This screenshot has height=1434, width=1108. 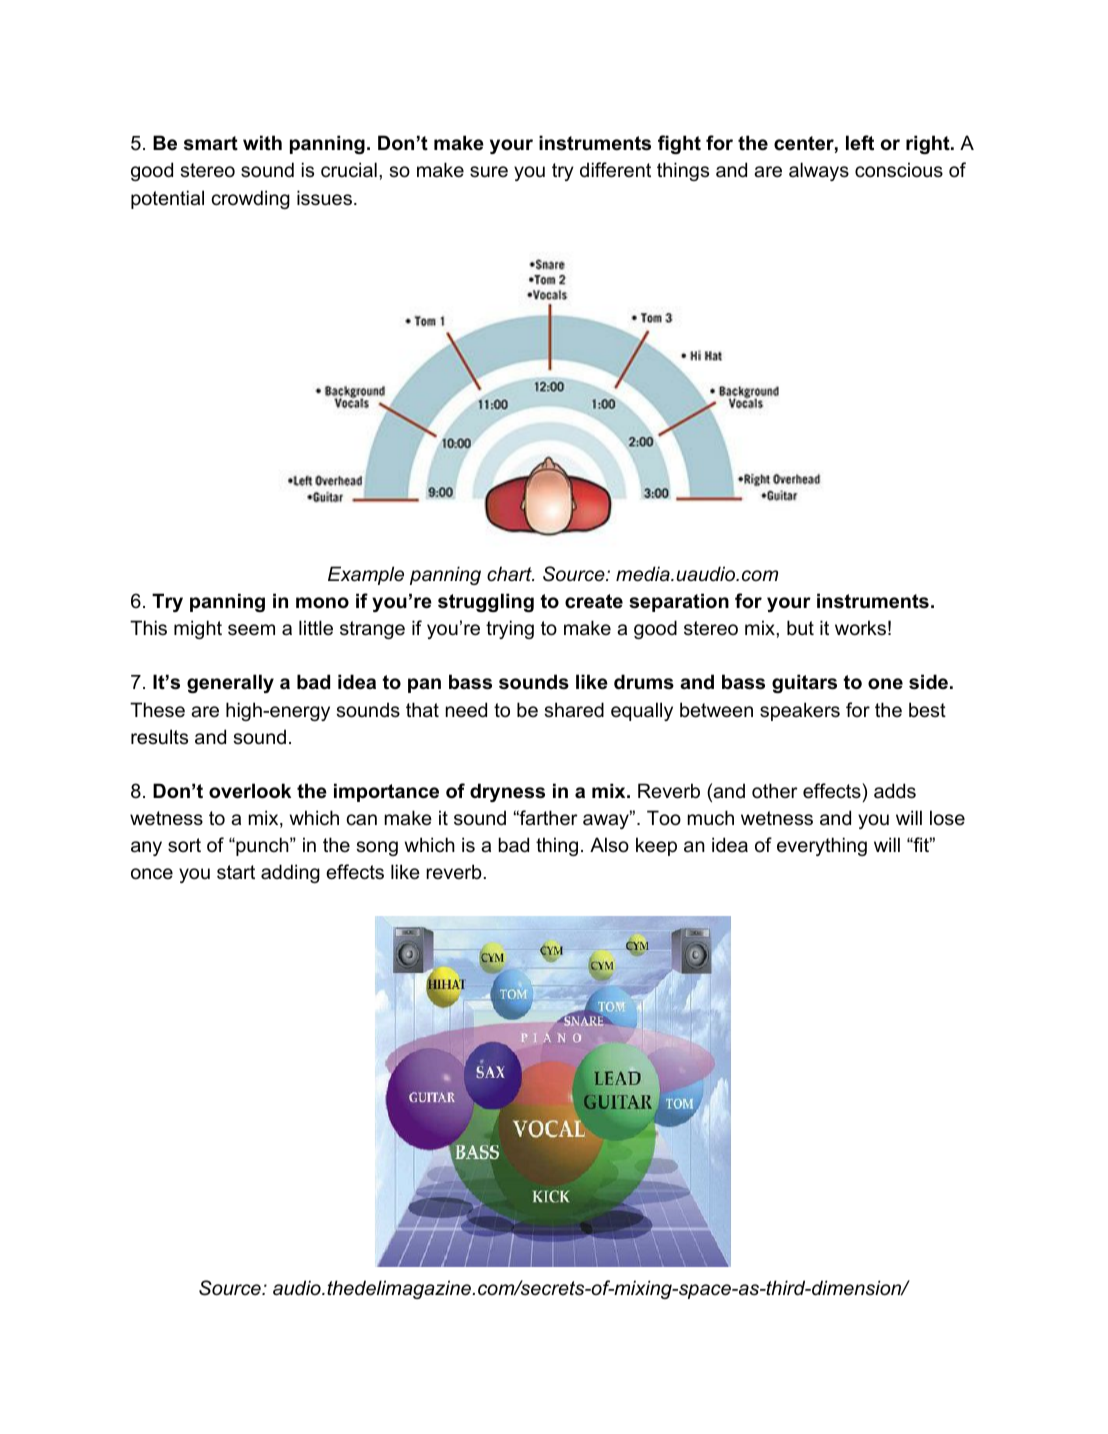 I want to click on Also, so click(x=609, y=845).
